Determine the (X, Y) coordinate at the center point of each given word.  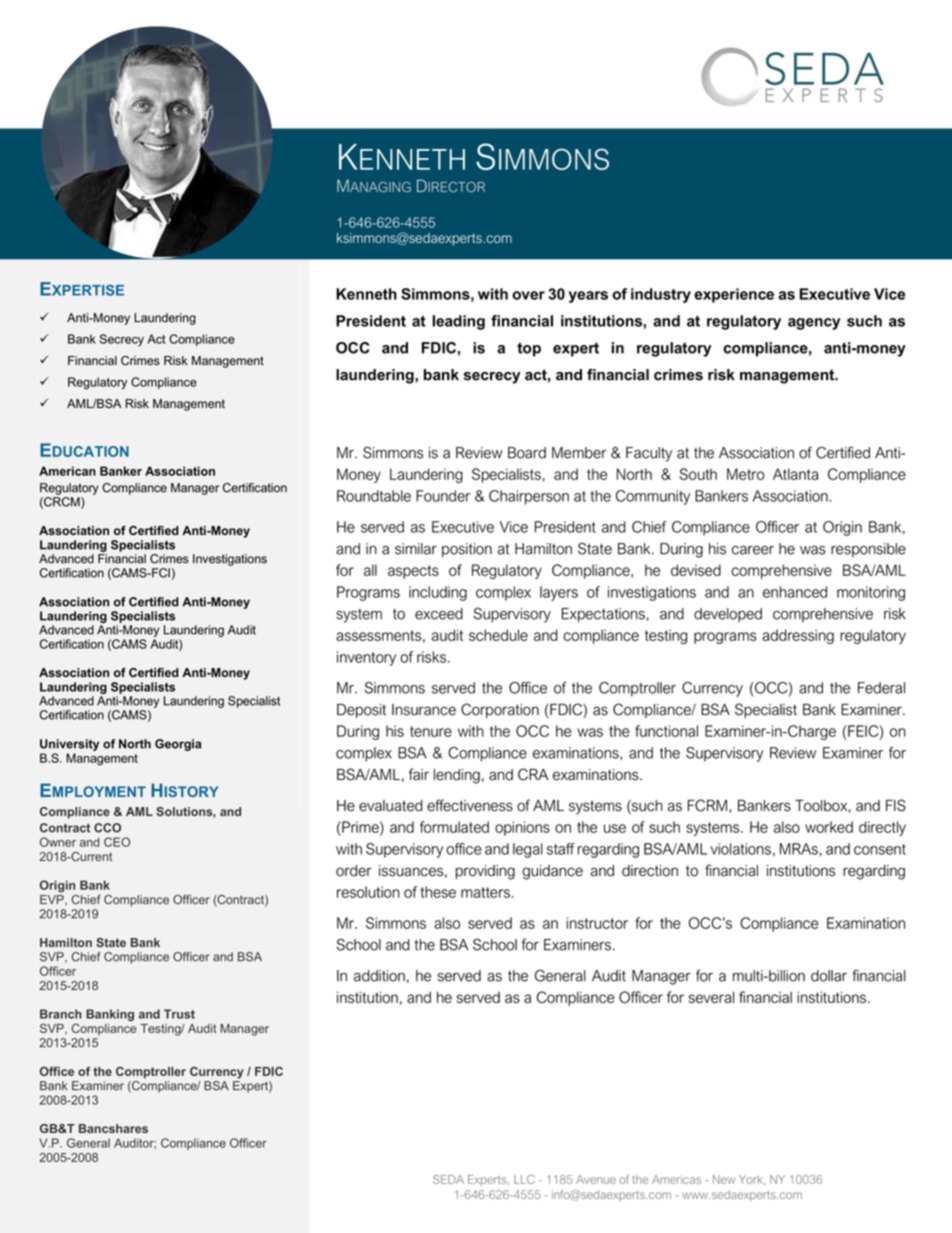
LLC (524, 1179)
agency (814, 324)
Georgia (178, 745)
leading (459, 322)
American (67, 471)
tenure (431, 731)
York (752, 1180)
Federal (881, 688)
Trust (179, 1014)
